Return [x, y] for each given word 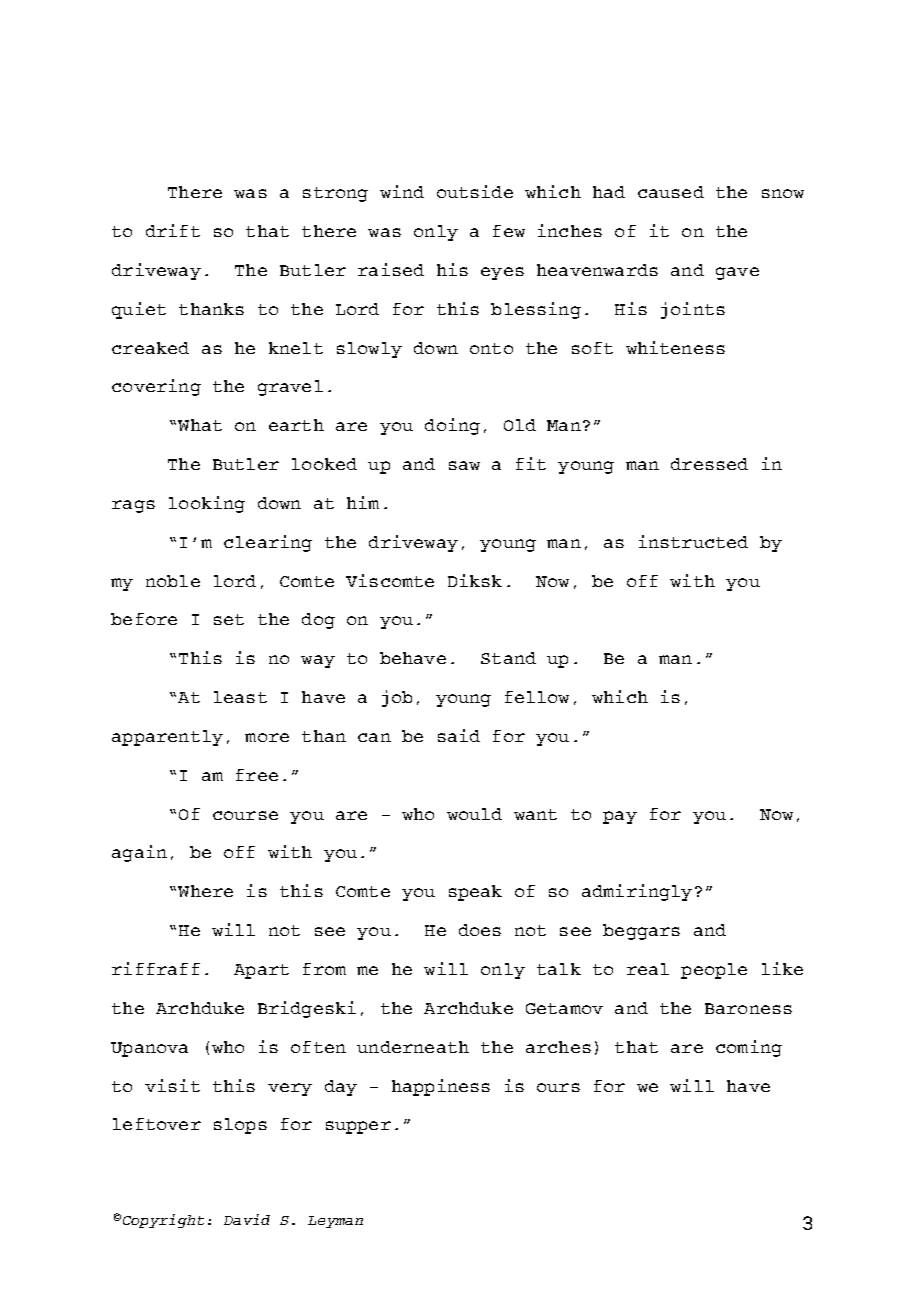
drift [173, 230]
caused [671, 192]
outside [475, 191]
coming [749, 1048]
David [247, 1219]
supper [358, 1127]
